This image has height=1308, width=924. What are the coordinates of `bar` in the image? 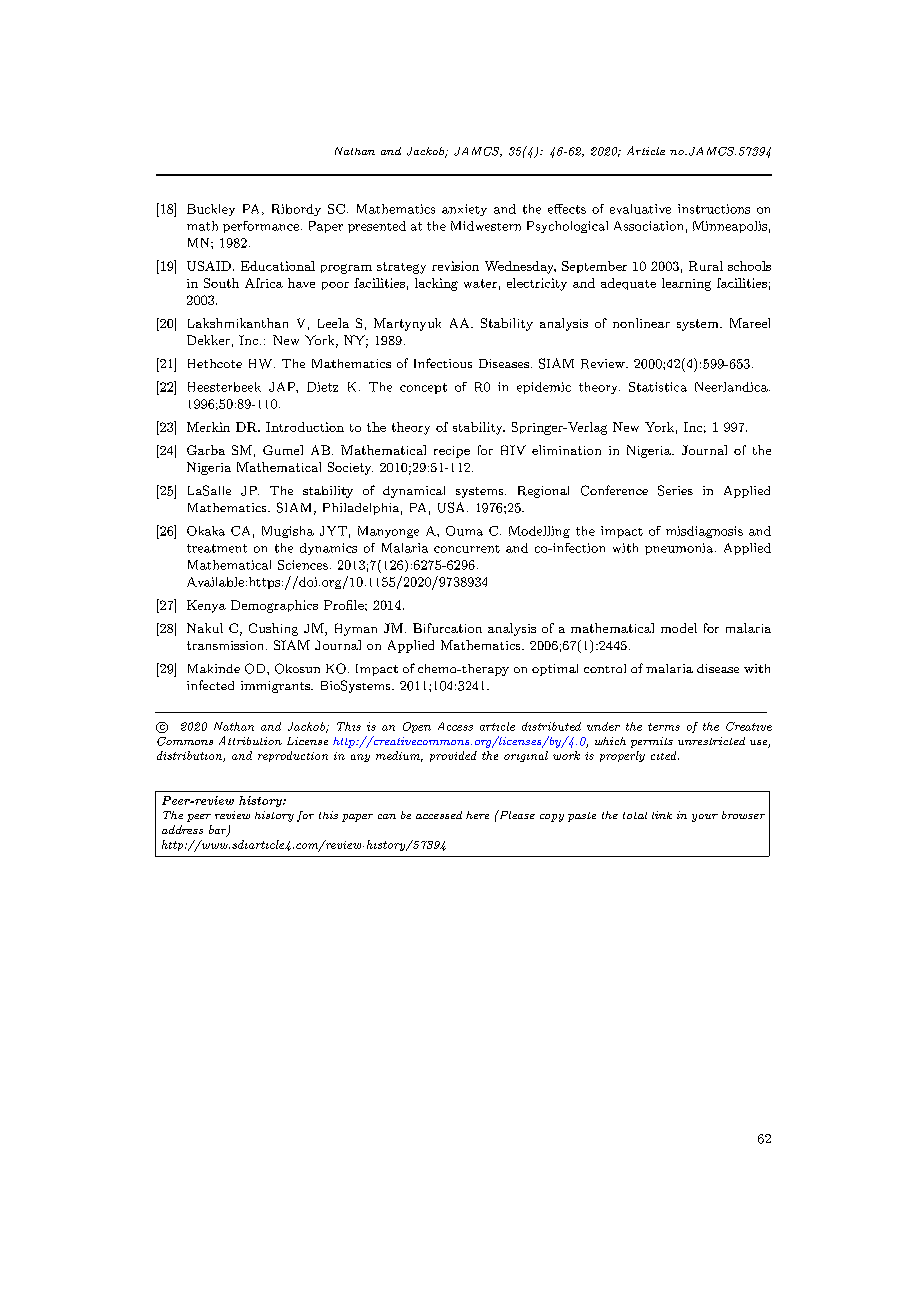 It's located at (219, 831).
